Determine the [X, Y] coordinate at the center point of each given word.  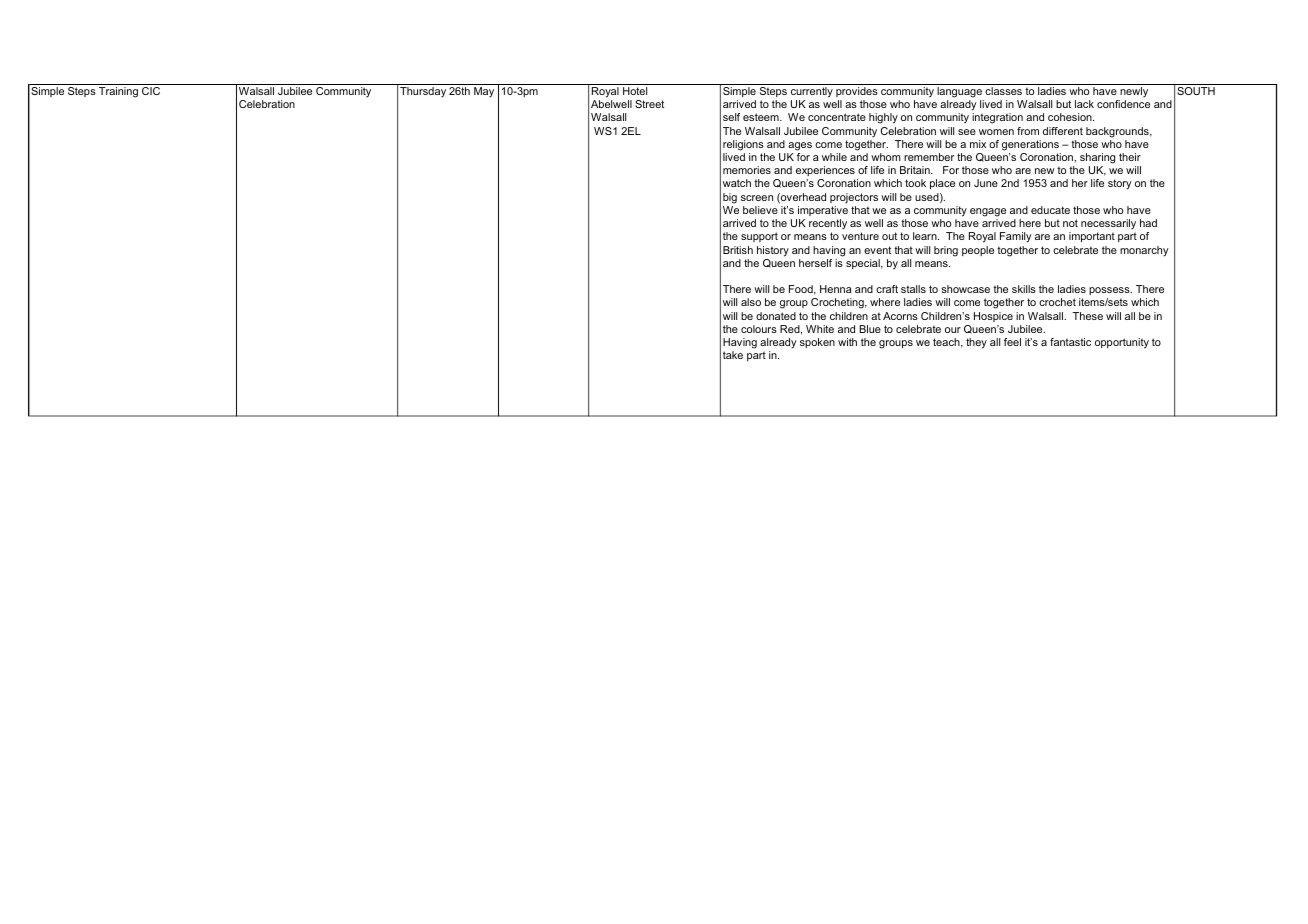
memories [747, 170]
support [759, 237]
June [986, 183]
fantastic [1070, 342]
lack [1084, 104]
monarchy [1144, 251]
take [733, 355]
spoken [817, 343]
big [730, 198]
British [738, 250]
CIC [151, 91]
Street [649, 104]
